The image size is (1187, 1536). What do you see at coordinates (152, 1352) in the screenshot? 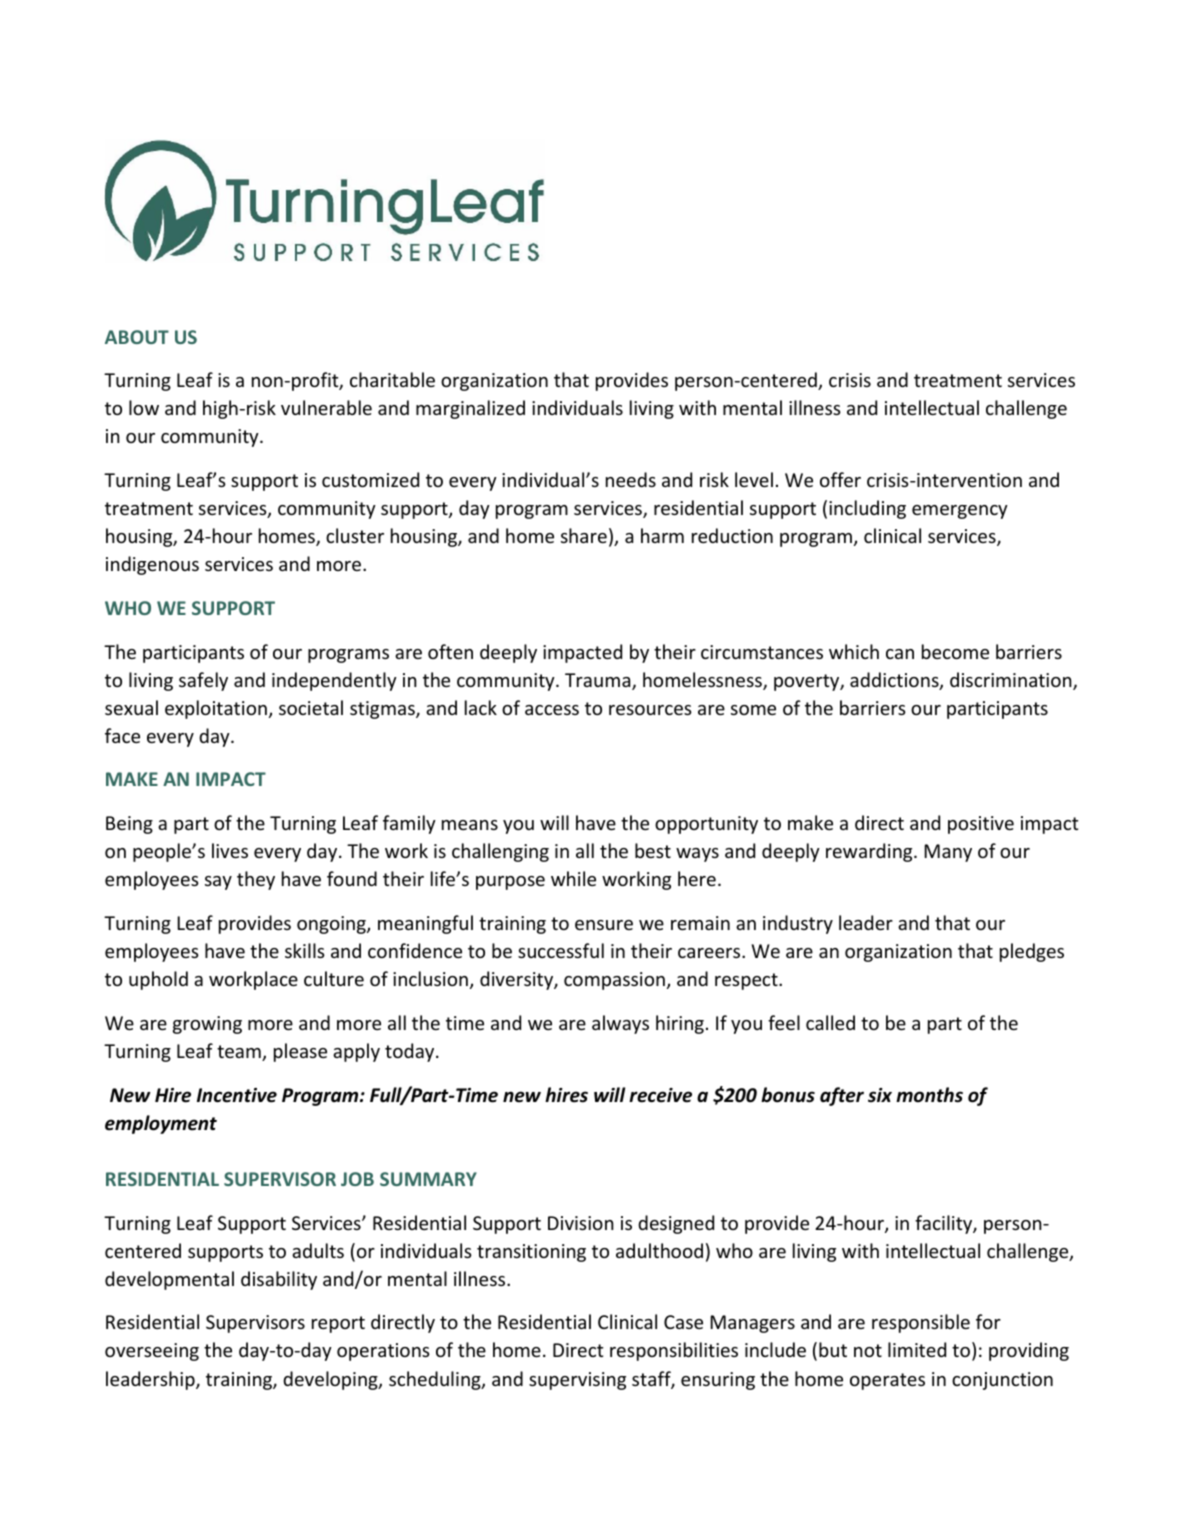
I see `overseeing` at bounding box center [152, 1352].
